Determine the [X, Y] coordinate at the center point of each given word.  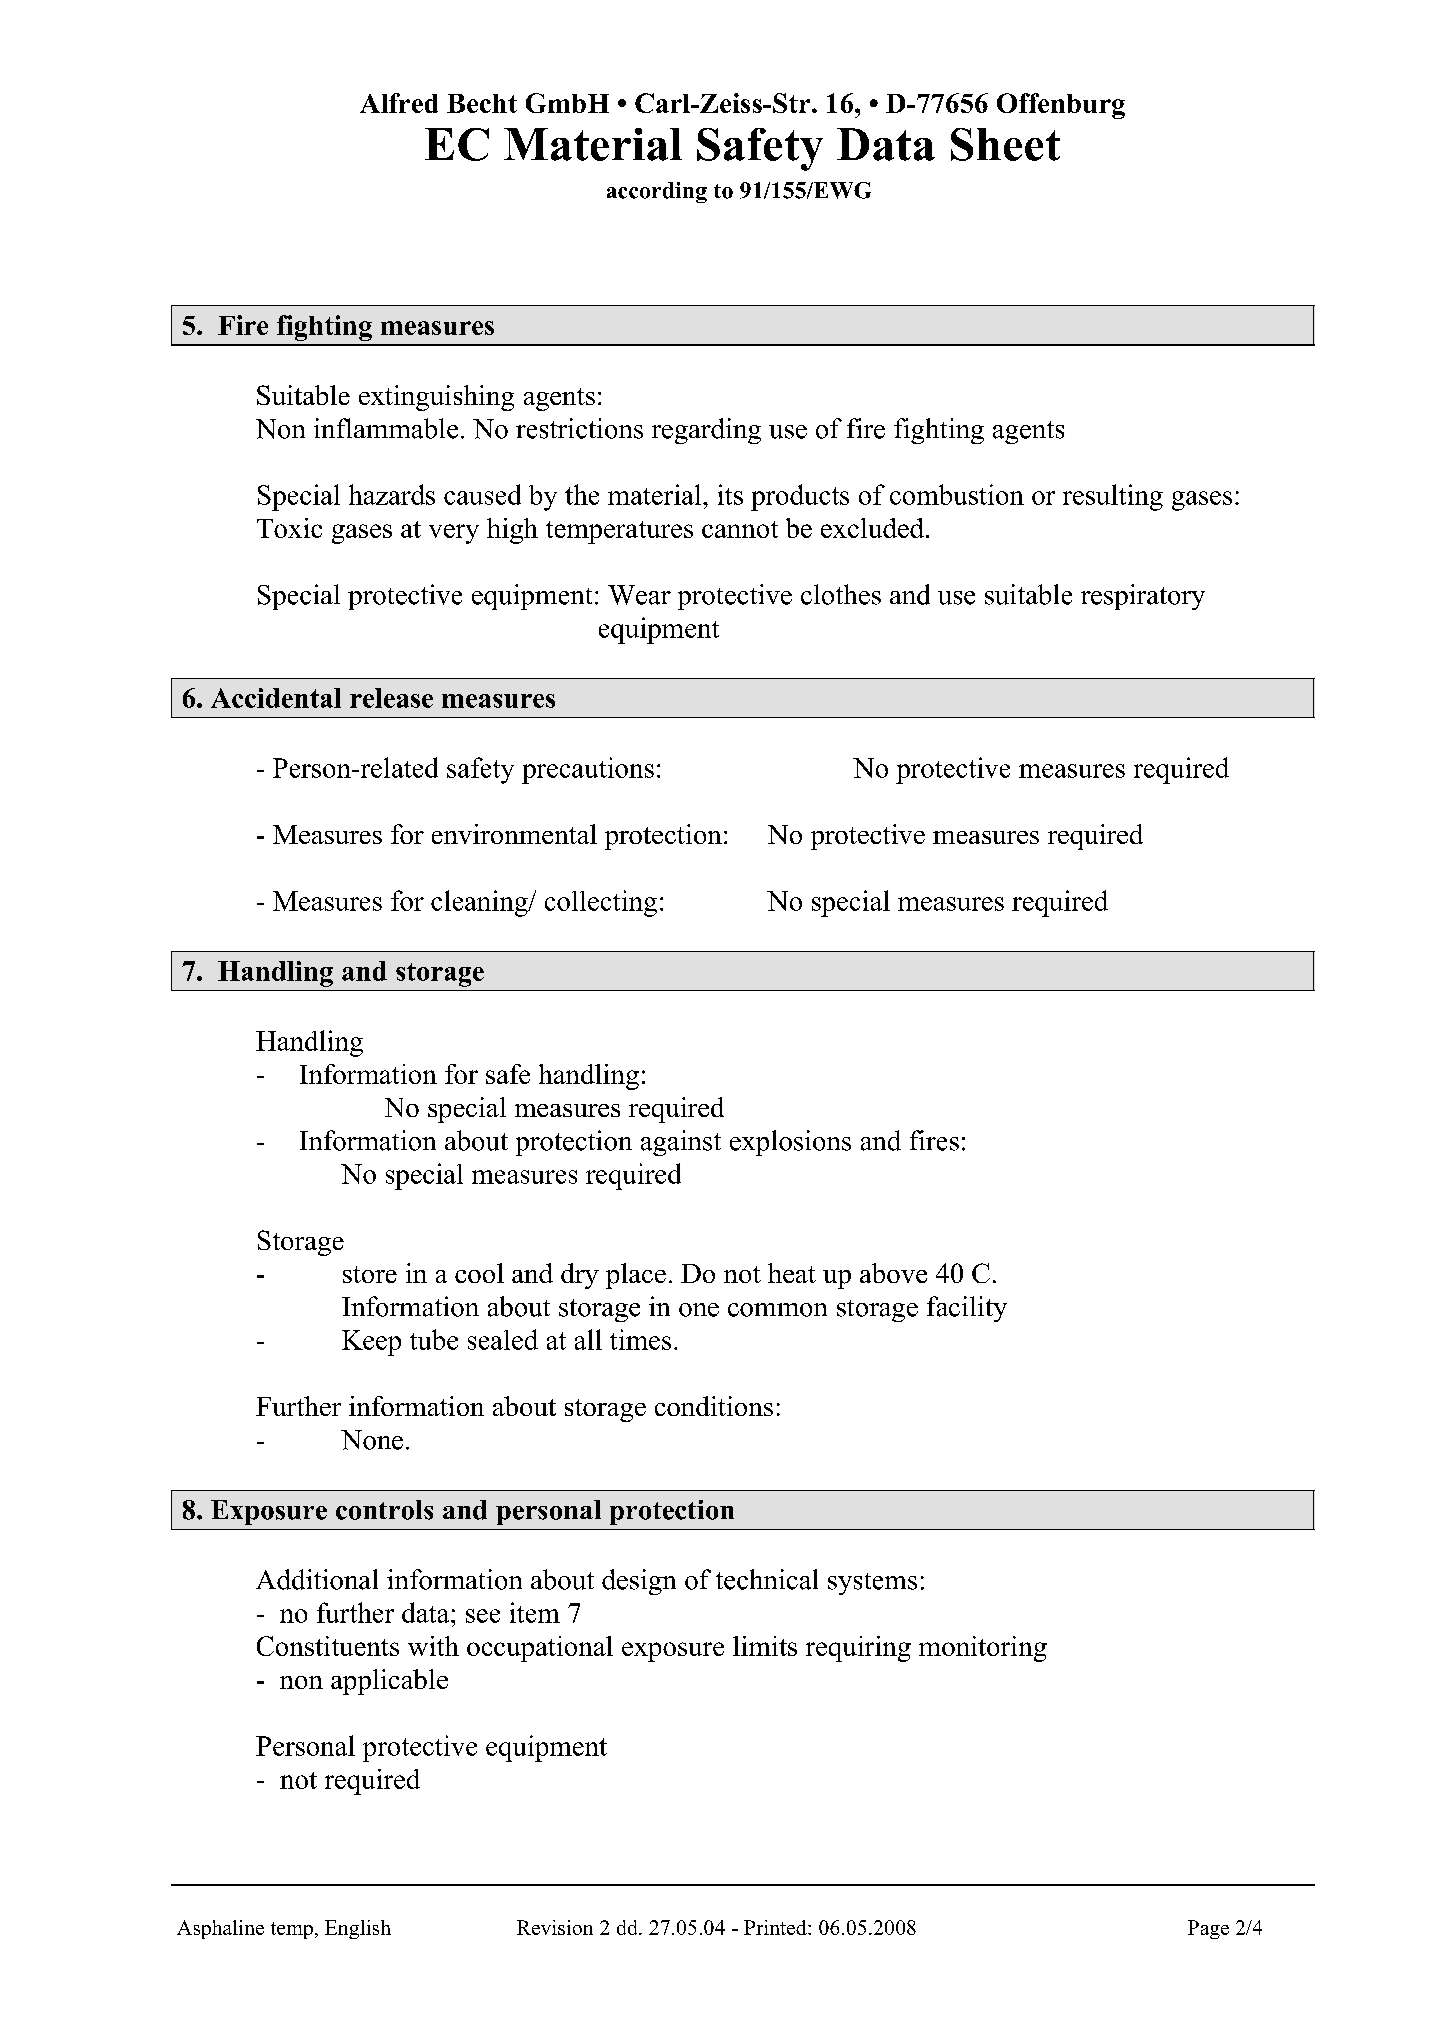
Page [1208, 1929]
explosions [790, 1143]
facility [967, 1309]
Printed [776, 1927]
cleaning [480, 903]
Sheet [1005, 144]
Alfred [399, 103]
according [657, 192]
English [358, 1929]
